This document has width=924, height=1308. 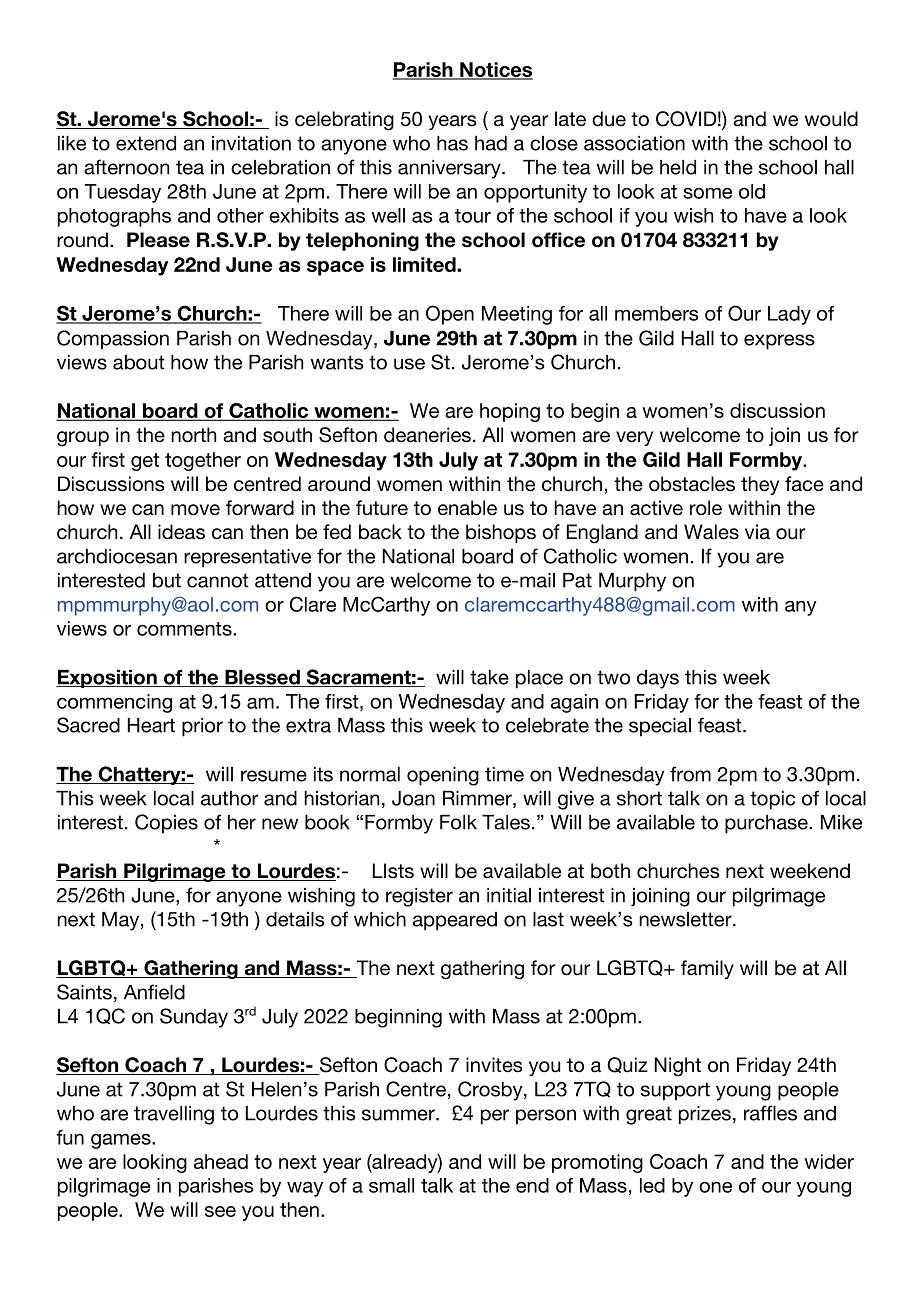 I want to click on would, so click(x=831, y=119).
